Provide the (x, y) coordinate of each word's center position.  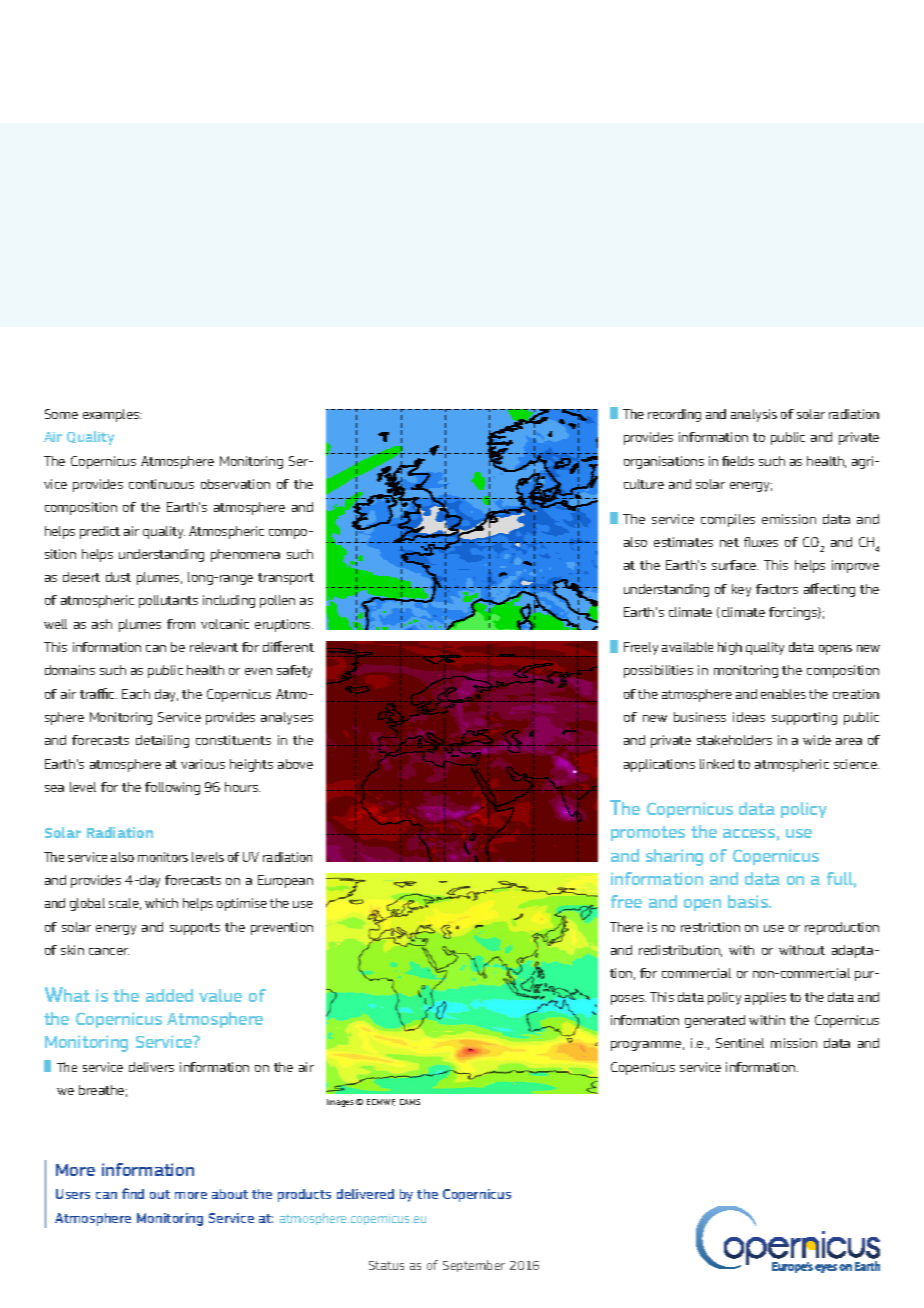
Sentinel (740, 1043)
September (474, 1266)
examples (112, 415)
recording (674, 415)
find (133, 1193)
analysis (754, 415)
